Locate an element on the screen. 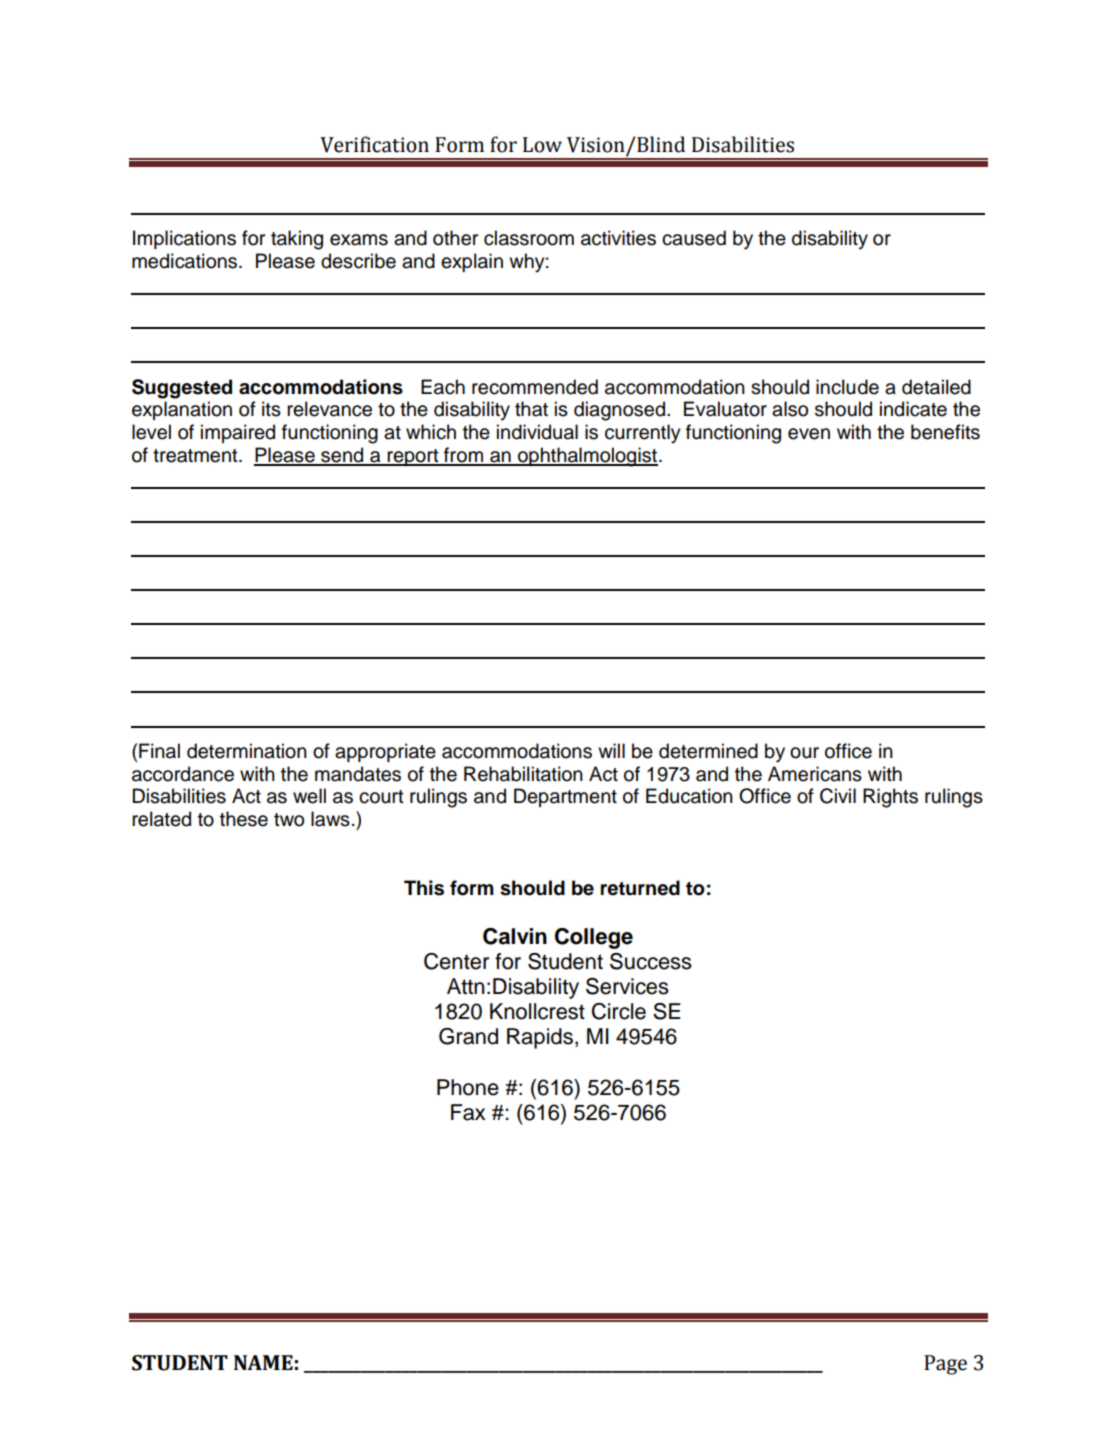  these is located at coordinates (244, 819).
